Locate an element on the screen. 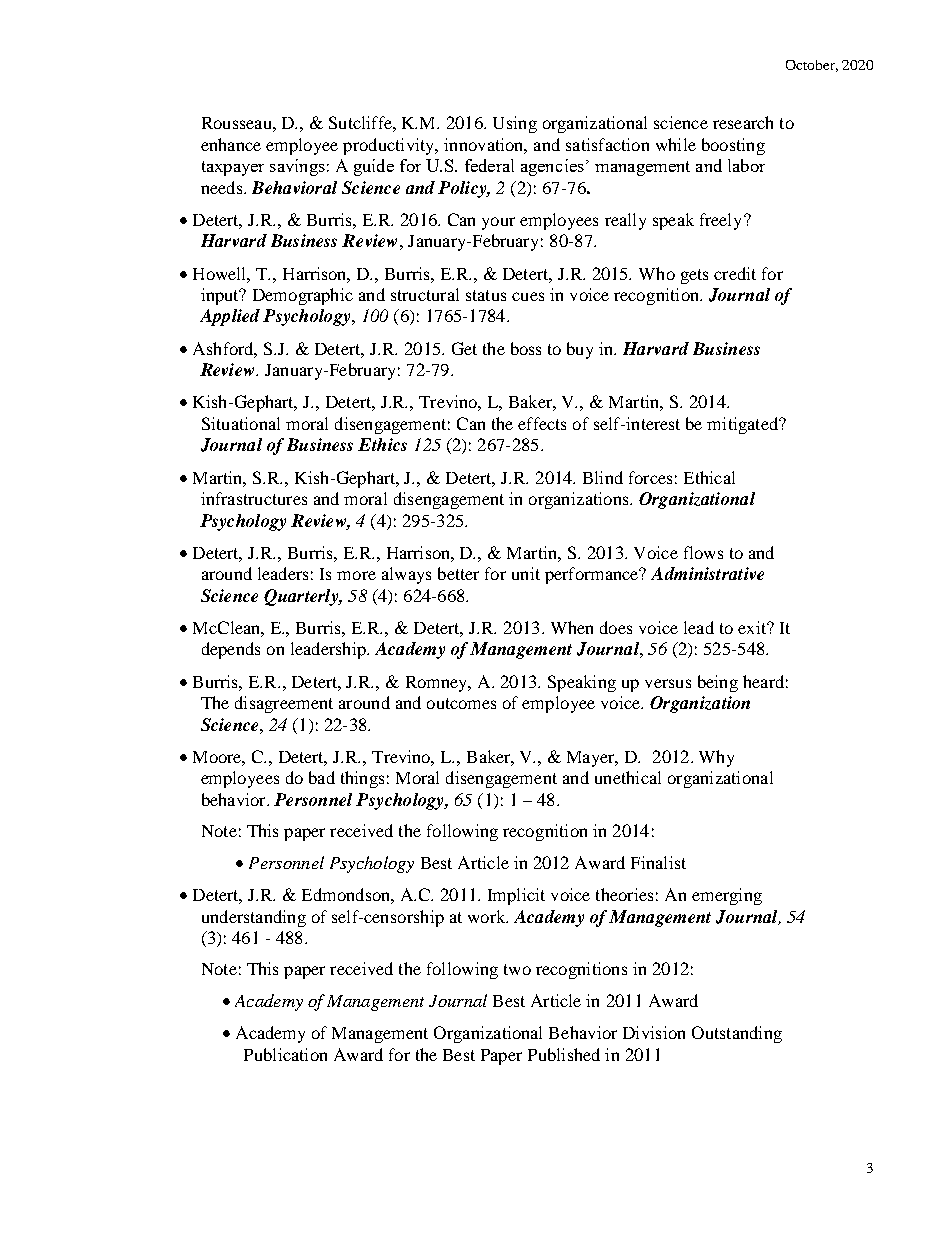 Image resolution: width=952 pixels, height=1233 pixels. mitigated is located at coordinates (744, 425).
